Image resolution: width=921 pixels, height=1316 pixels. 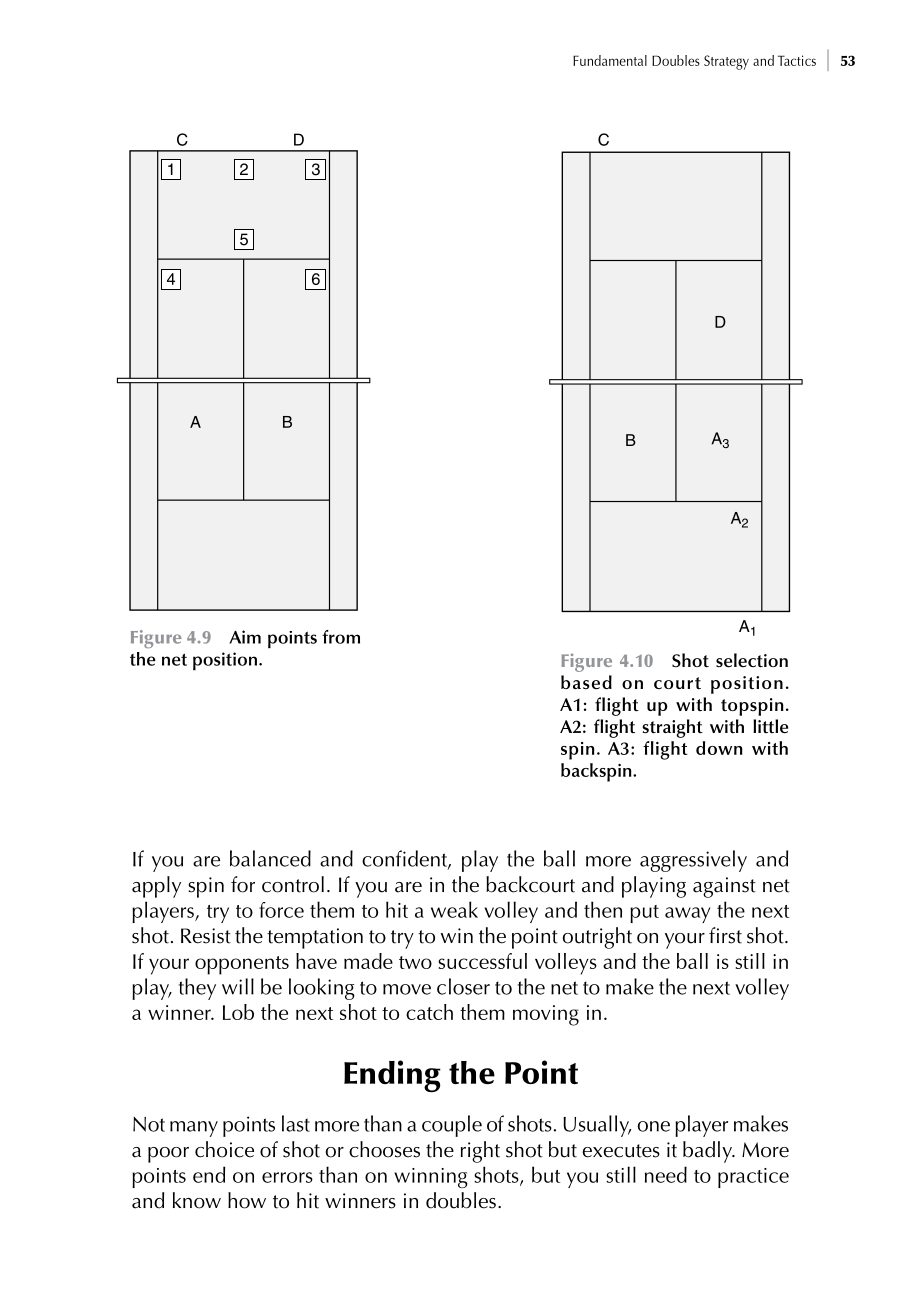 What do you see at coordinates (797, 60) in the screenshot?
I see `Tactics` at bounding box center [797, 60].
